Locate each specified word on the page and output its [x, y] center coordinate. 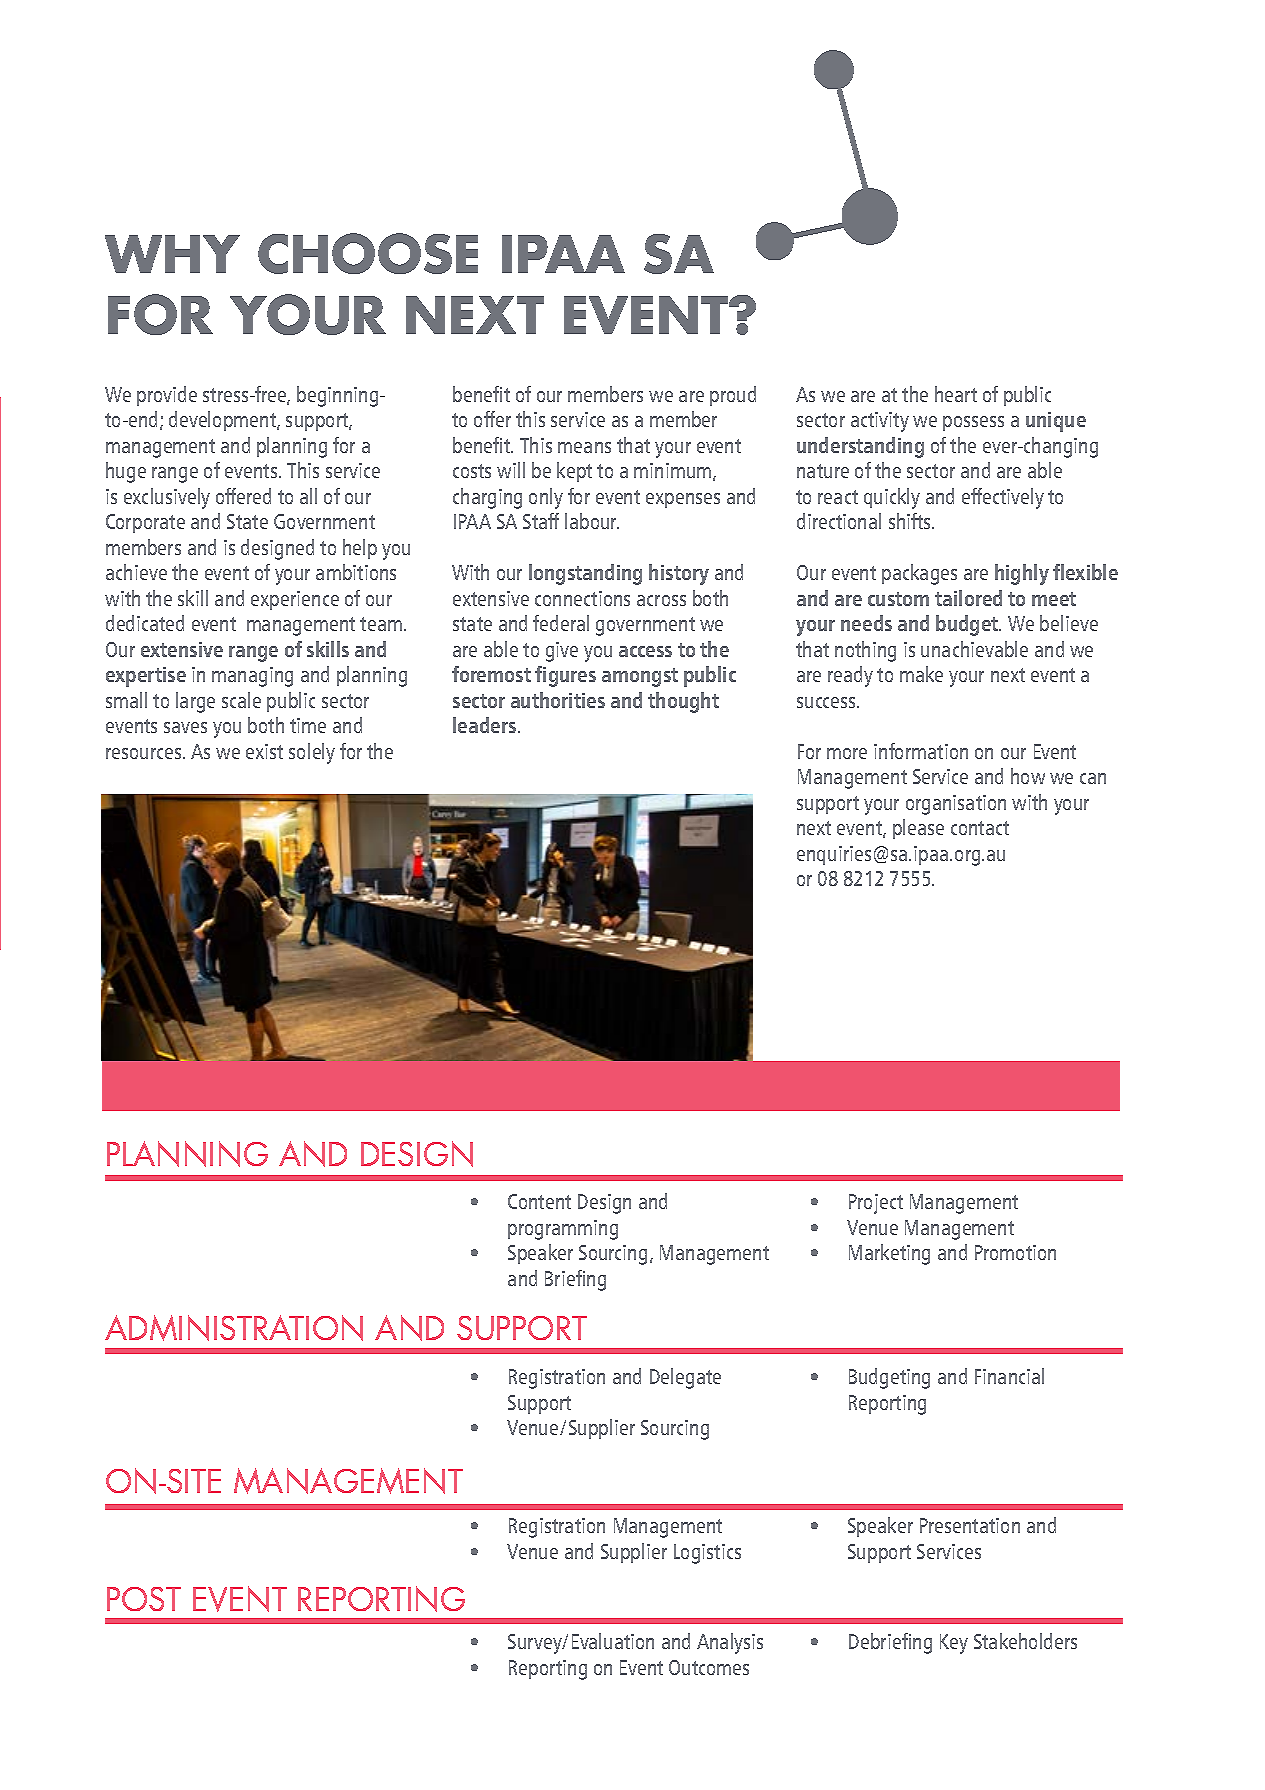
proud [733, 396]
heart [956, 394]
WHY [172, 254]
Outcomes [709, 1667]
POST [144, 1599]
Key [954, 1644]
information [921, 751]
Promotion [1015, 1252]
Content [539, 1201]
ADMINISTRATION [234, 1328]
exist [264, 751]
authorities [558, 700]
